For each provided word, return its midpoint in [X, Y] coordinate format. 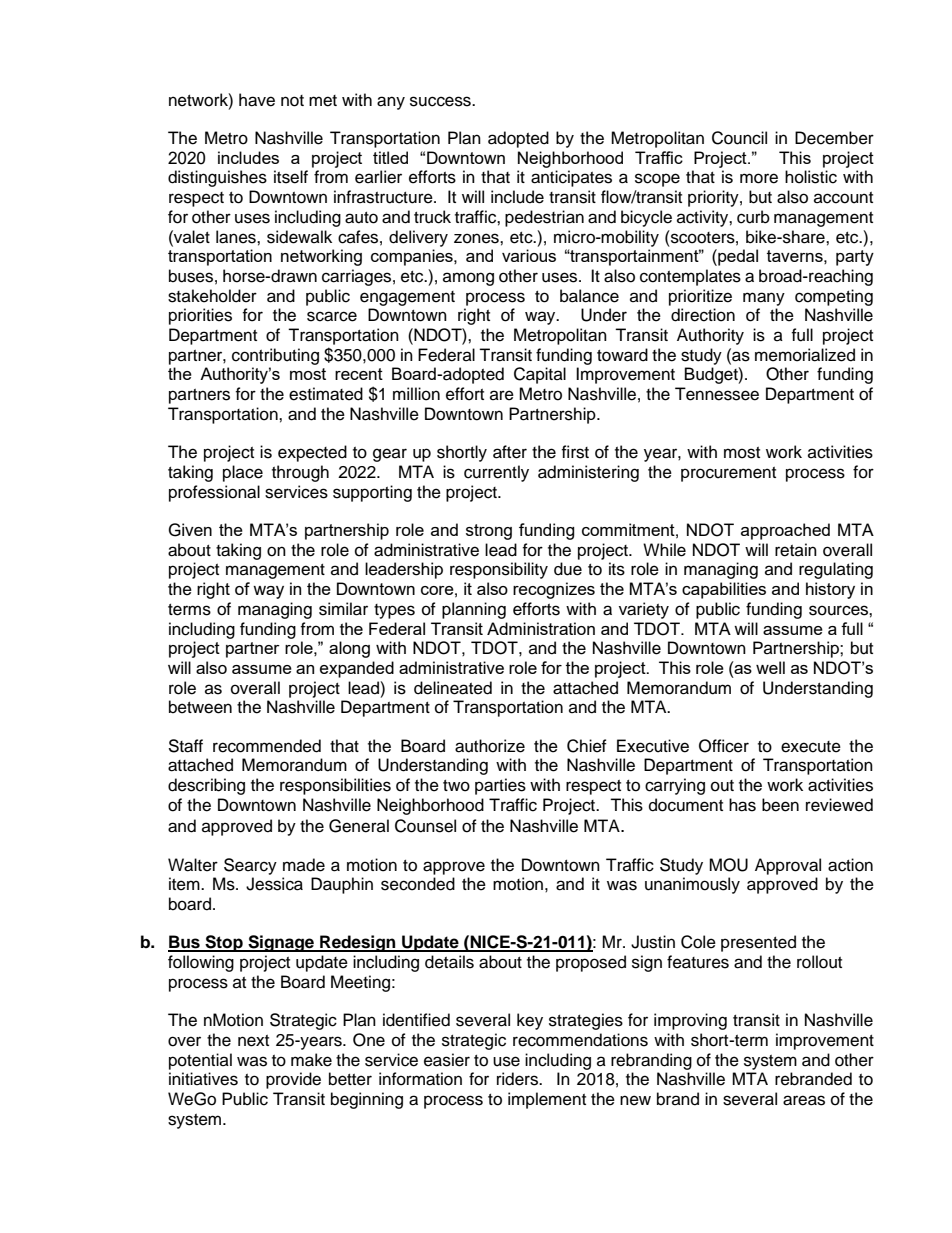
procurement [728, 474]
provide [293, 1080]
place [243, 473]
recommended [267, 746]
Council [739, 138]
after [510, 452]
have [257, 100]
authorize [490, 746]
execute [811, 747]
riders [518, 1079]
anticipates [571, 178]
